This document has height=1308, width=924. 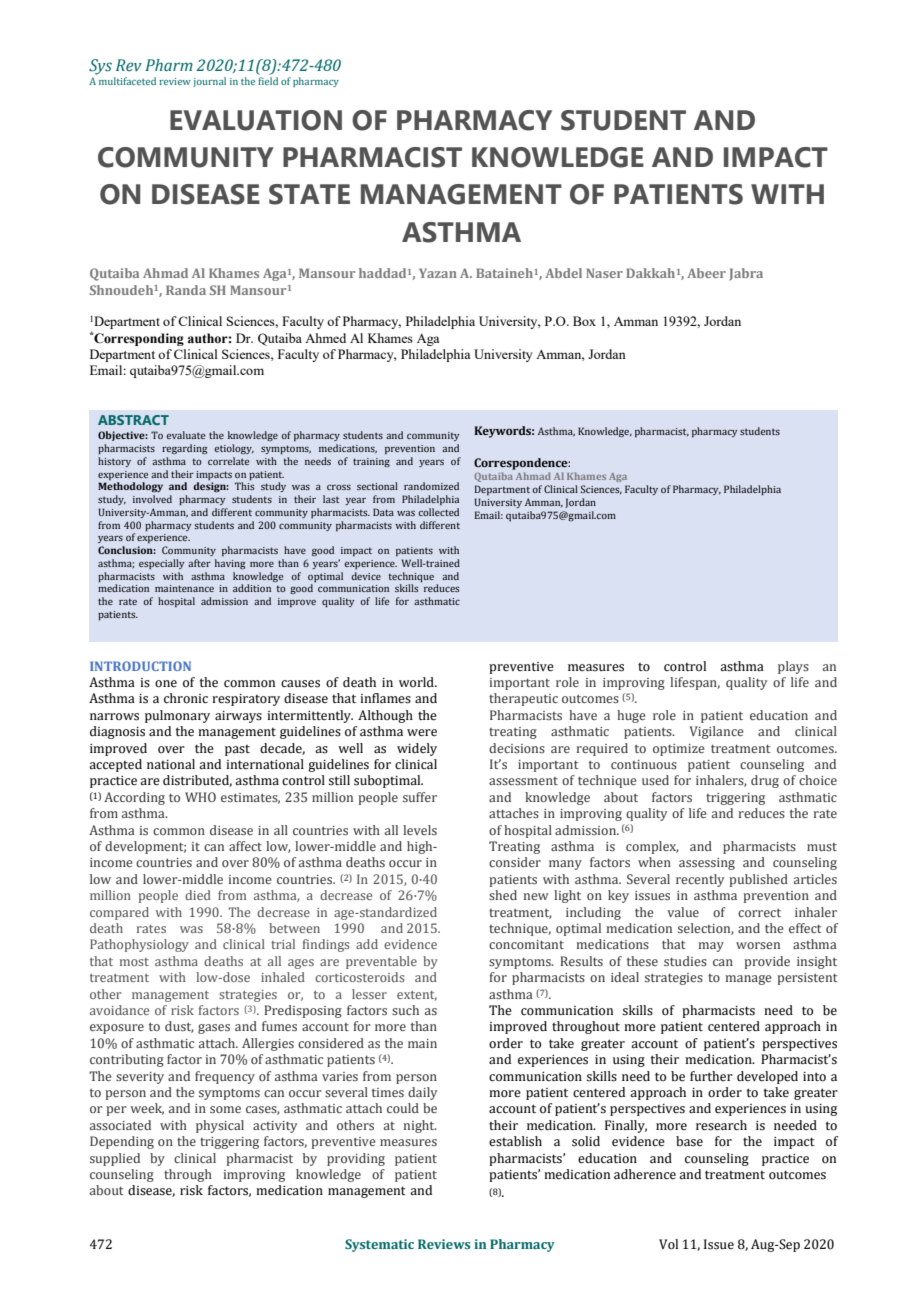 I want to click on establish, so click(x=515, y=1141).
